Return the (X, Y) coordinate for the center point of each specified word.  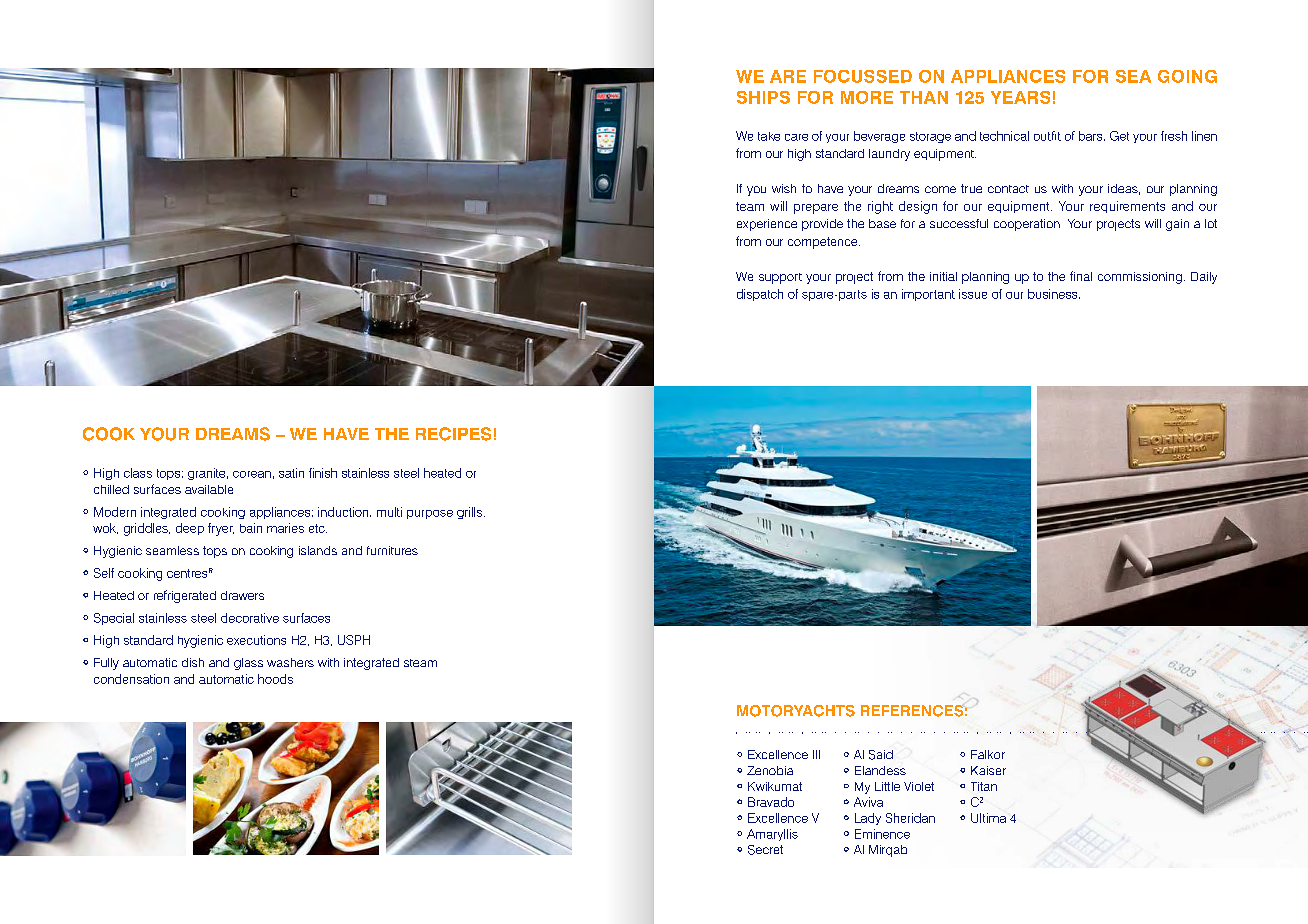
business (1054, 294)
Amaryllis (772, 835)
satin (291, 473)
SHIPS (763, 97)
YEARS (1020, 97)
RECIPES (453, 434)
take (769, 136)
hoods (275, 679)
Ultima (988, 818)
